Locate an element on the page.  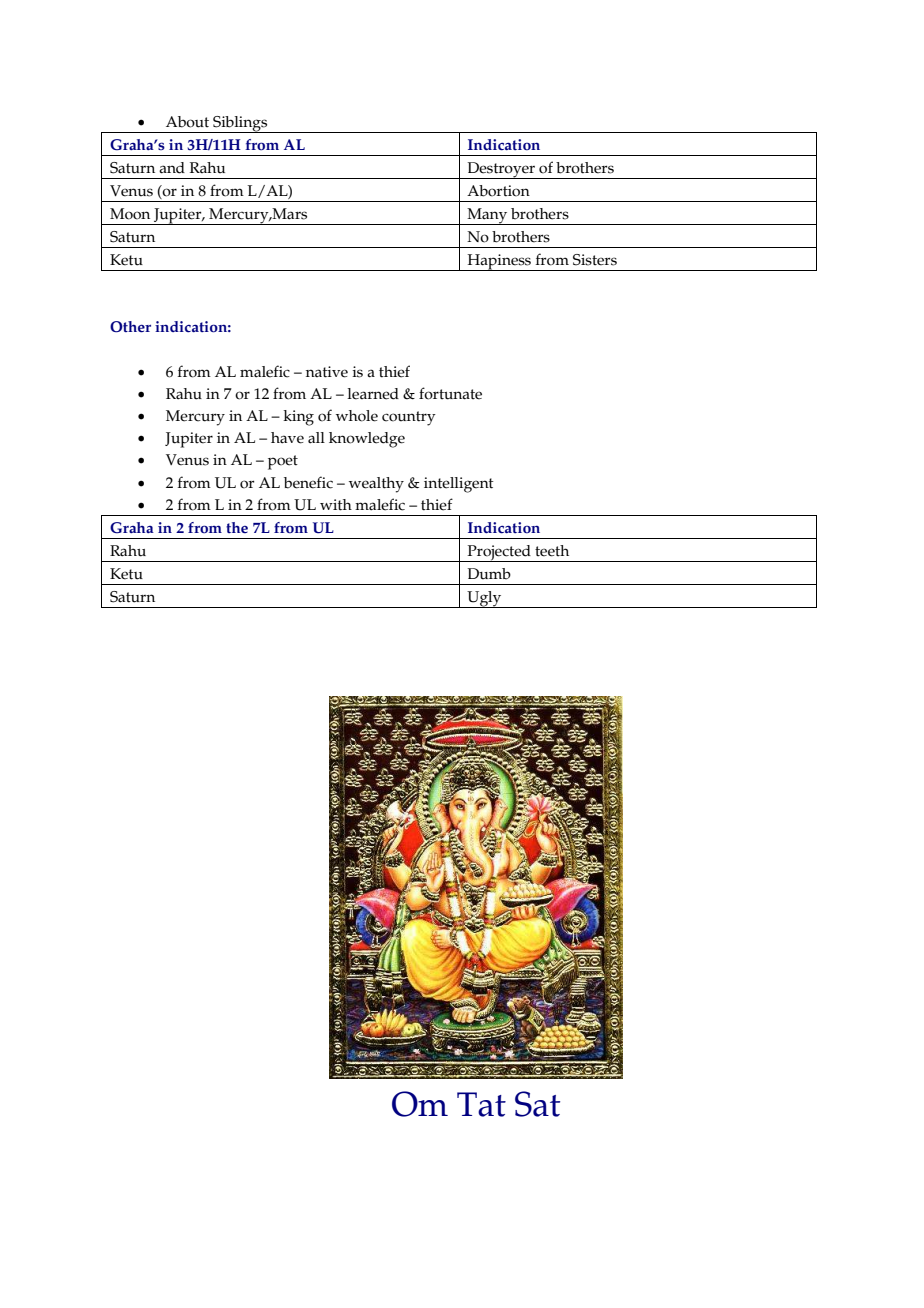
Tat is located at coordinates (481, 1104).
